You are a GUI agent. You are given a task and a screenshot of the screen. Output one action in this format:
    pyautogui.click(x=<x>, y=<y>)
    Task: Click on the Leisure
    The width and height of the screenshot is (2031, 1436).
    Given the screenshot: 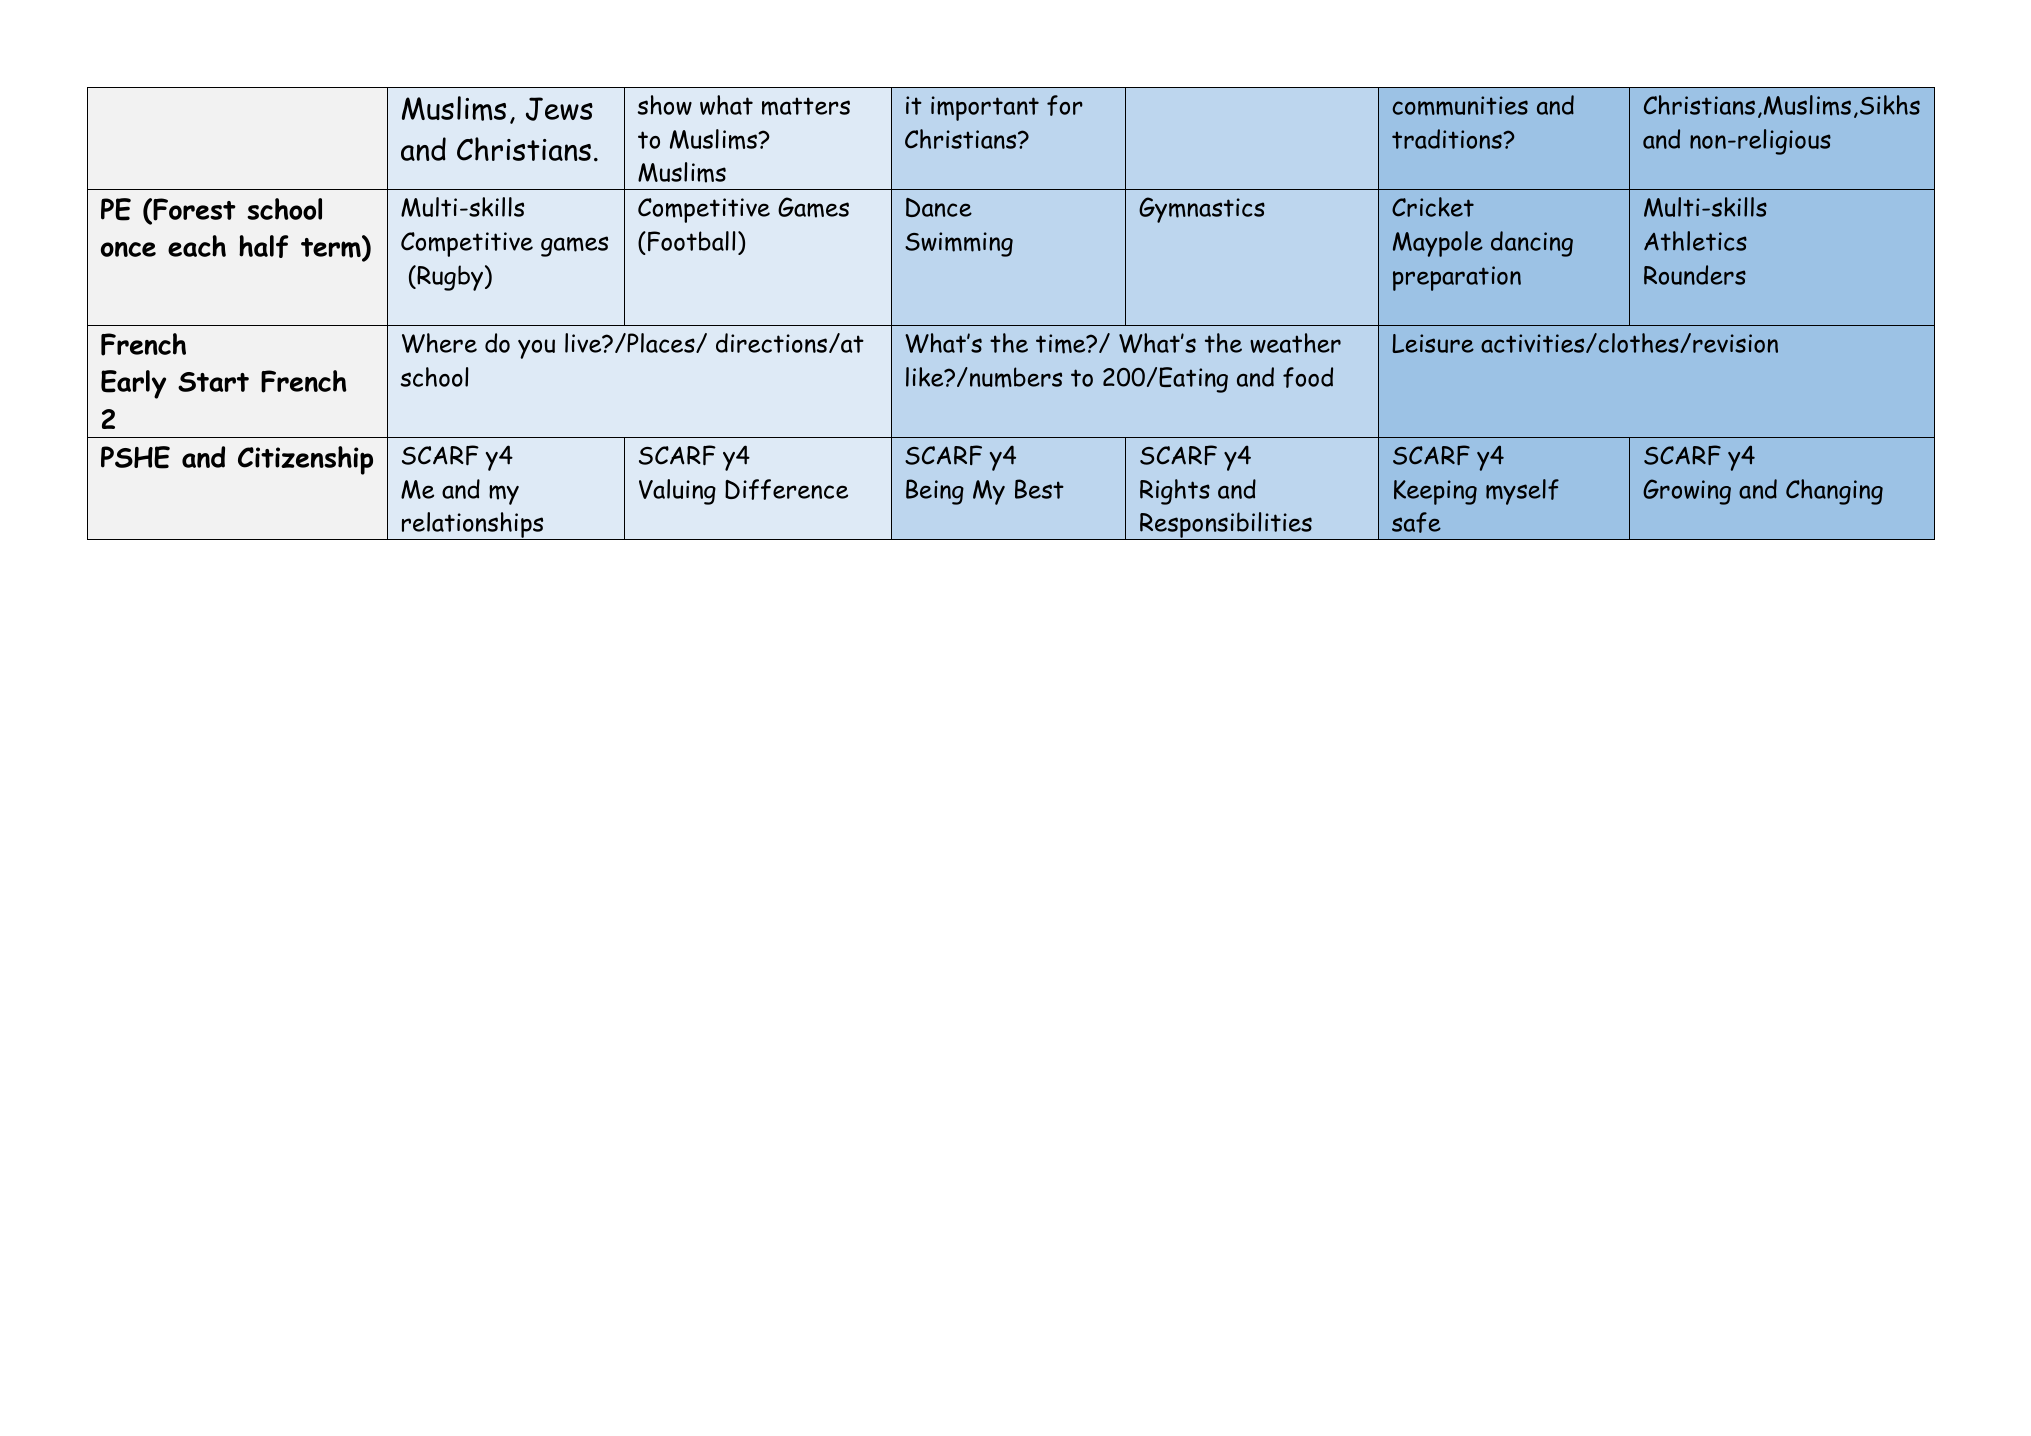 What is the action you would take?
    pyautogui.click(x=1433, y=343)
